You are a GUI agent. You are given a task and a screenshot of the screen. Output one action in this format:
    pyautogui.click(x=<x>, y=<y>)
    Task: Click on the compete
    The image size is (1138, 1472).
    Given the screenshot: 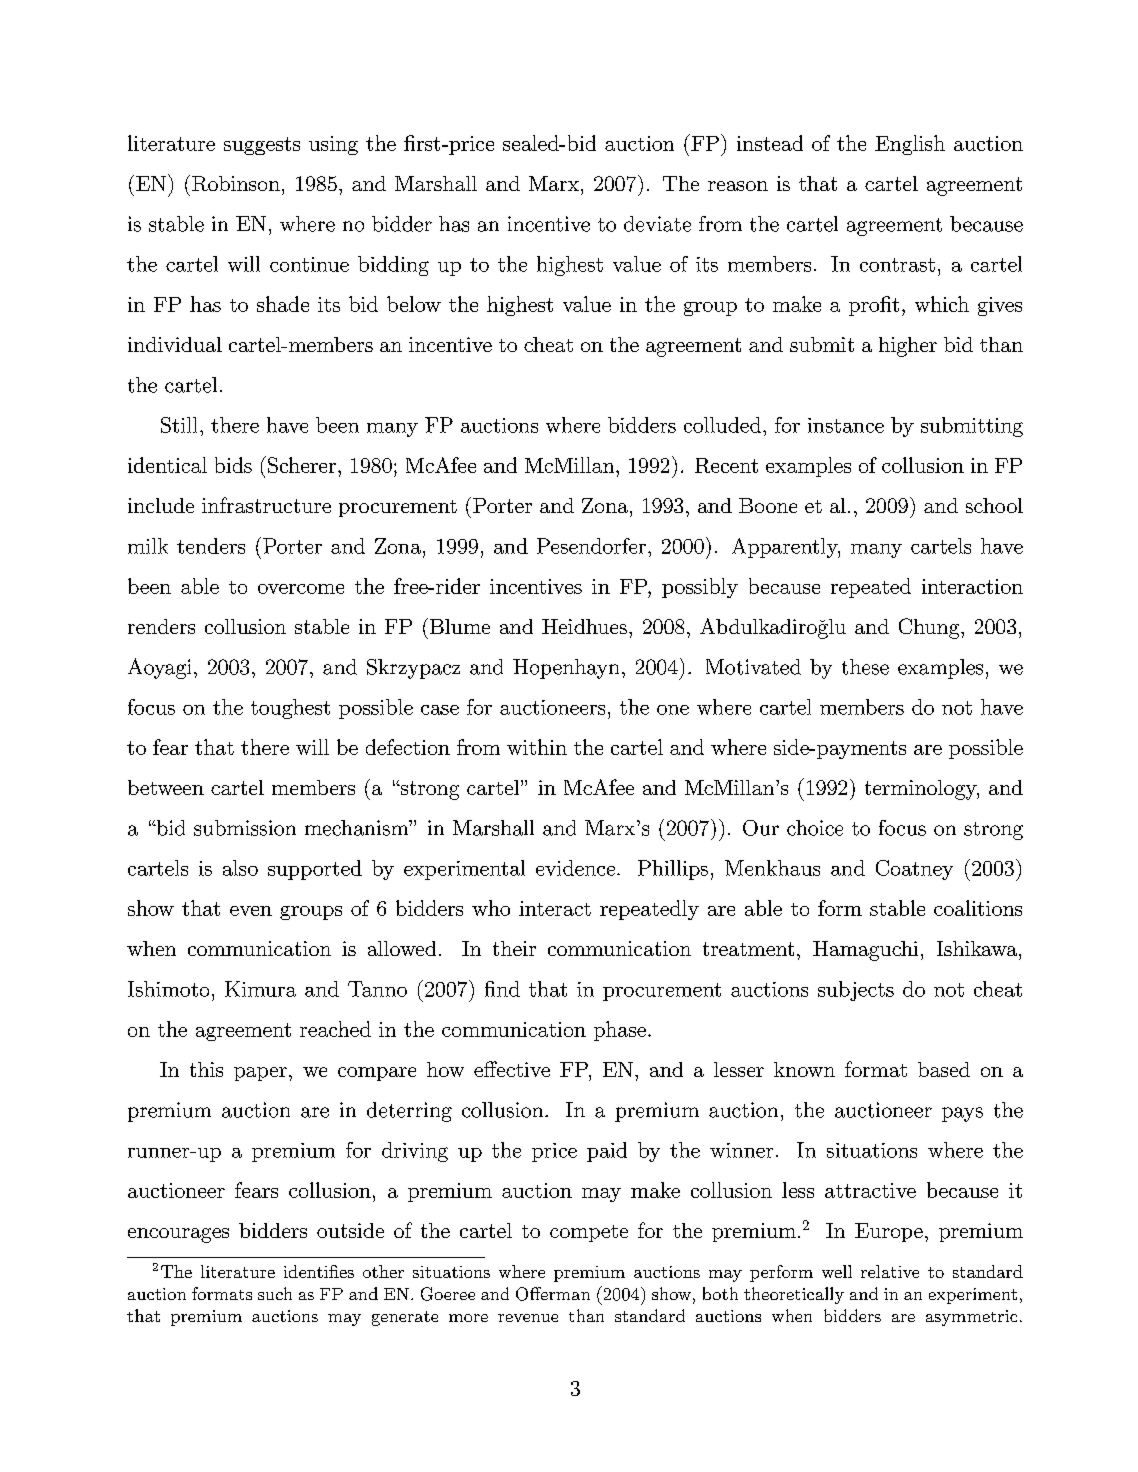 What is the action you would take?
    pyautogui.click(x=589, y=1233)
